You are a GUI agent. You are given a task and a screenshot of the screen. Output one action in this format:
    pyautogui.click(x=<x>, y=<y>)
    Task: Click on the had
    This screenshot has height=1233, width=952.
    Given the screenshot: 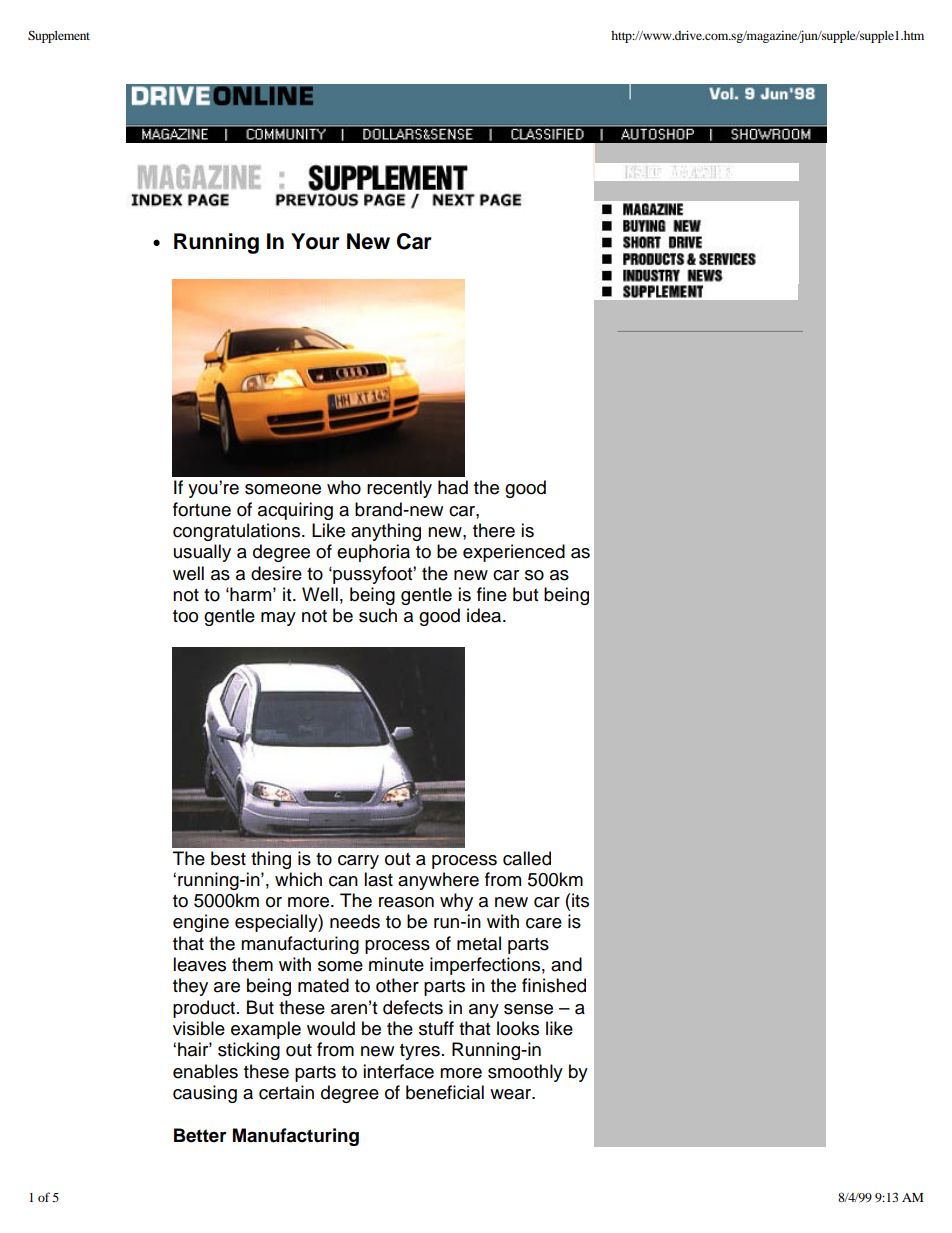 What is the action you would take?
    pyautogui.click(x=453, y=487)
